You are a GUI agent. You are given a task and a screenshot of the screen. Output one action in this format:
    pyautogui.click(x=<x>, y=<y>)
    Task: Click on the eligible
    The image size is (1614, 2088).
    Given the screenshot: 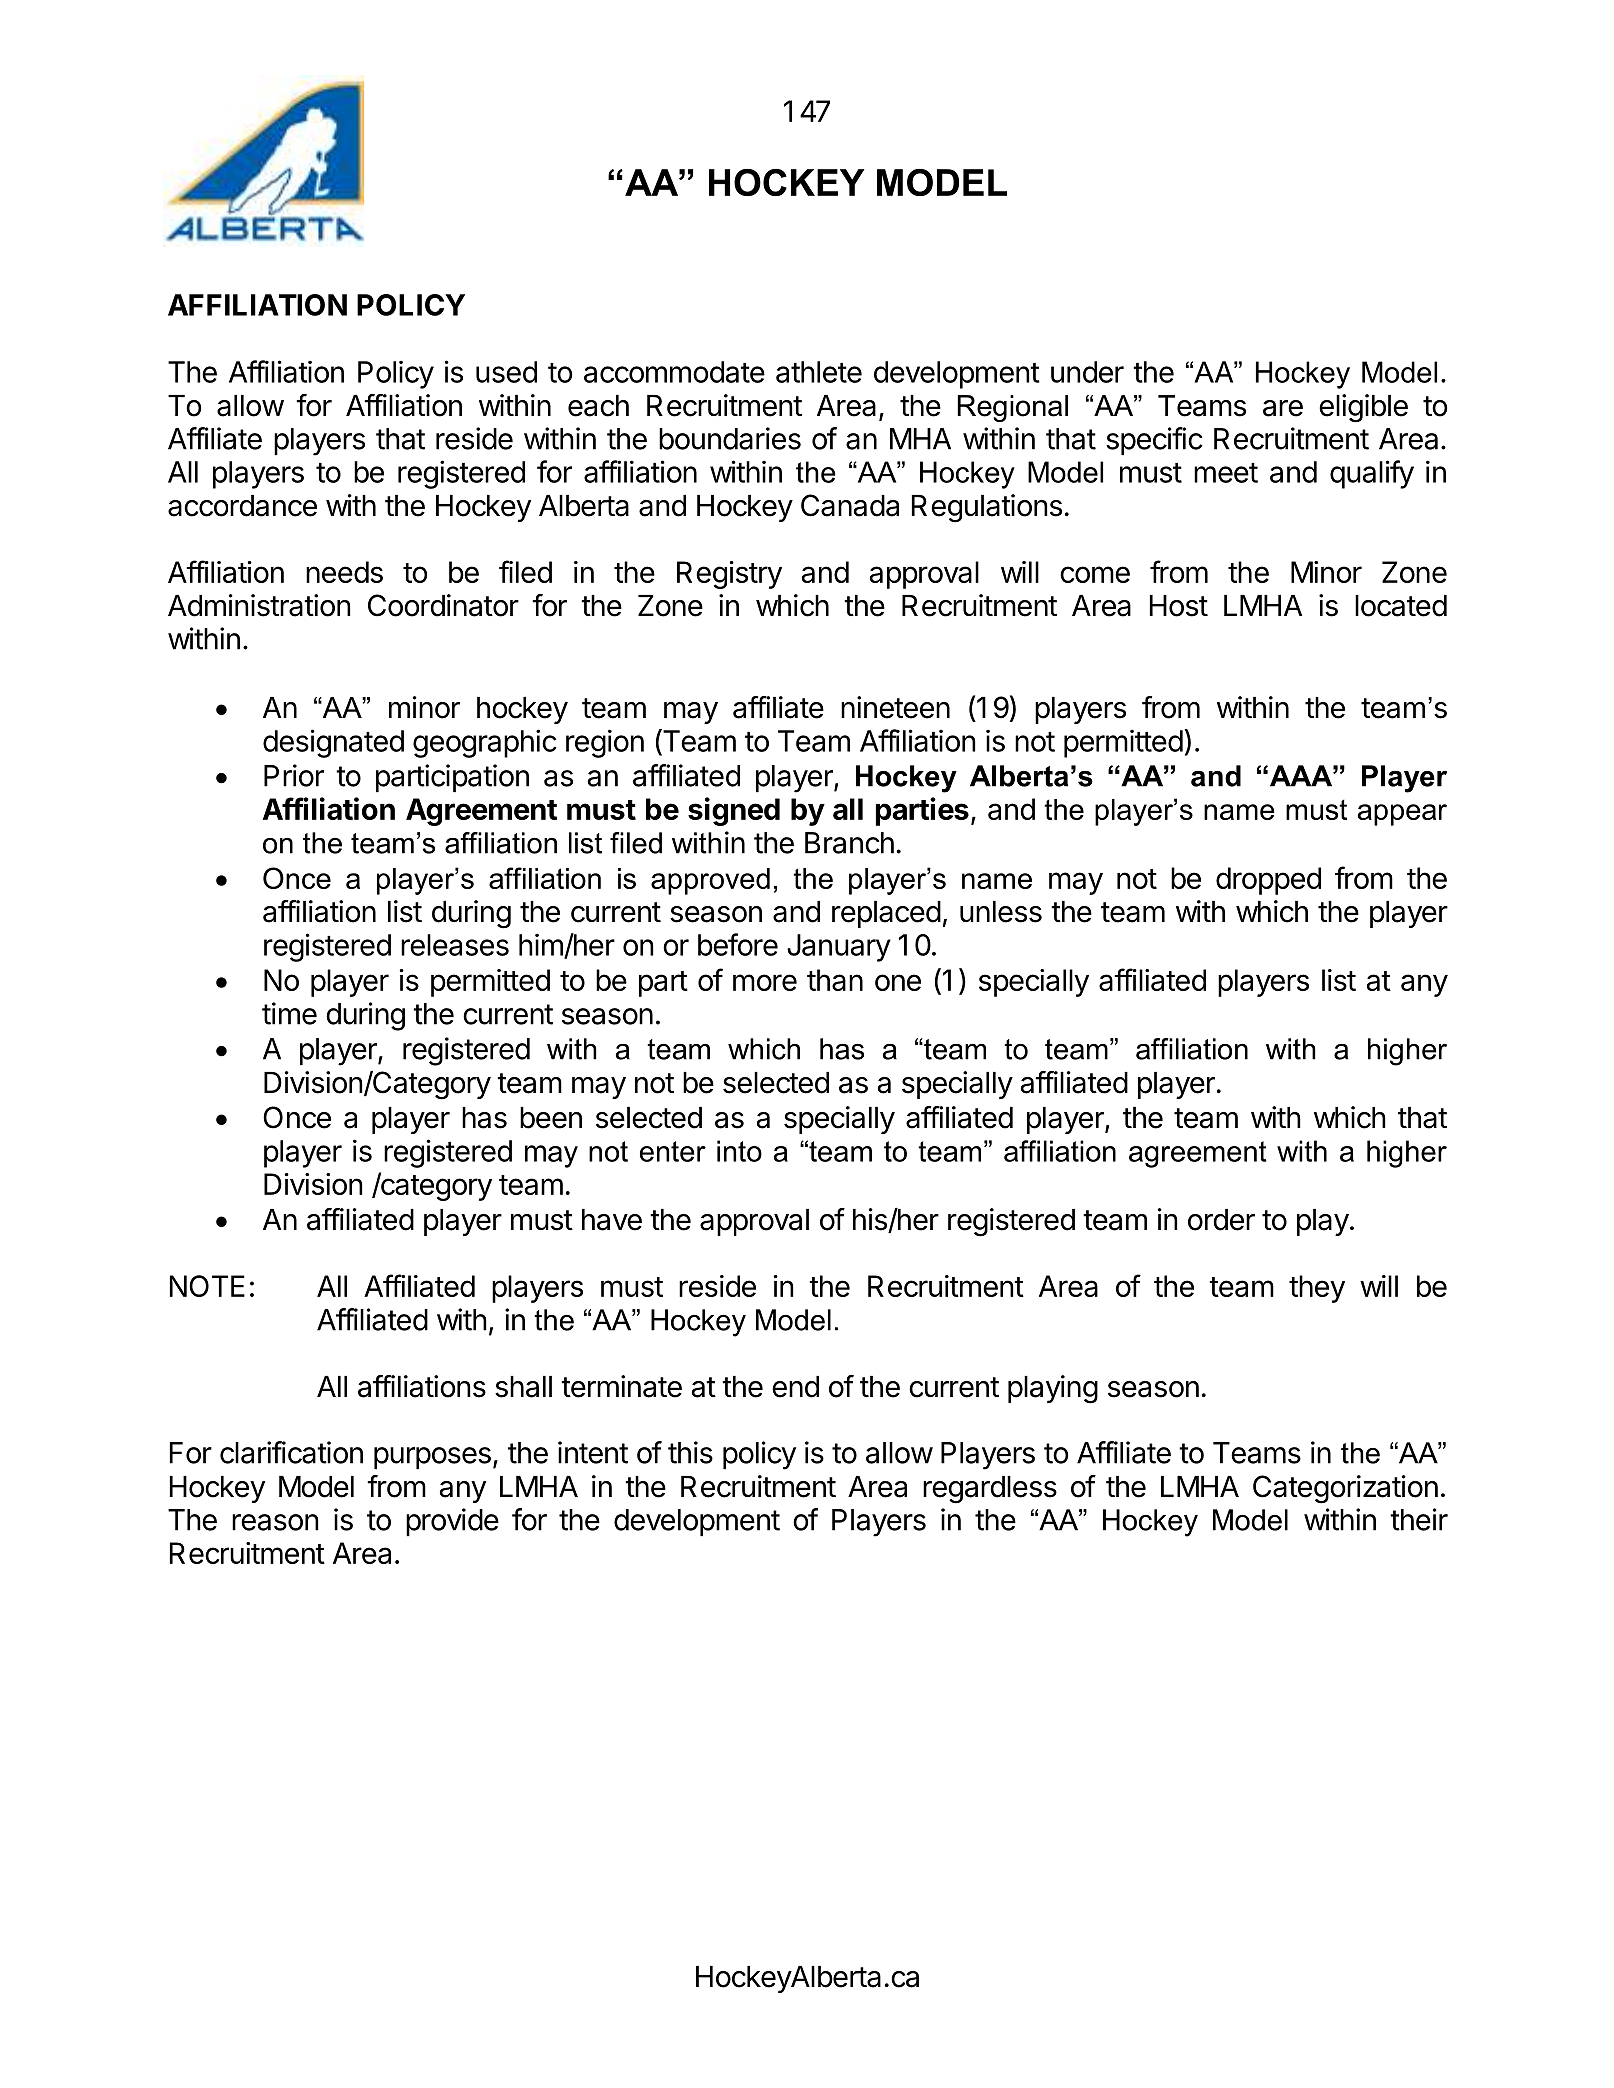 What is the action you would take?
    pyautogui.click(x=1363, y=408)
